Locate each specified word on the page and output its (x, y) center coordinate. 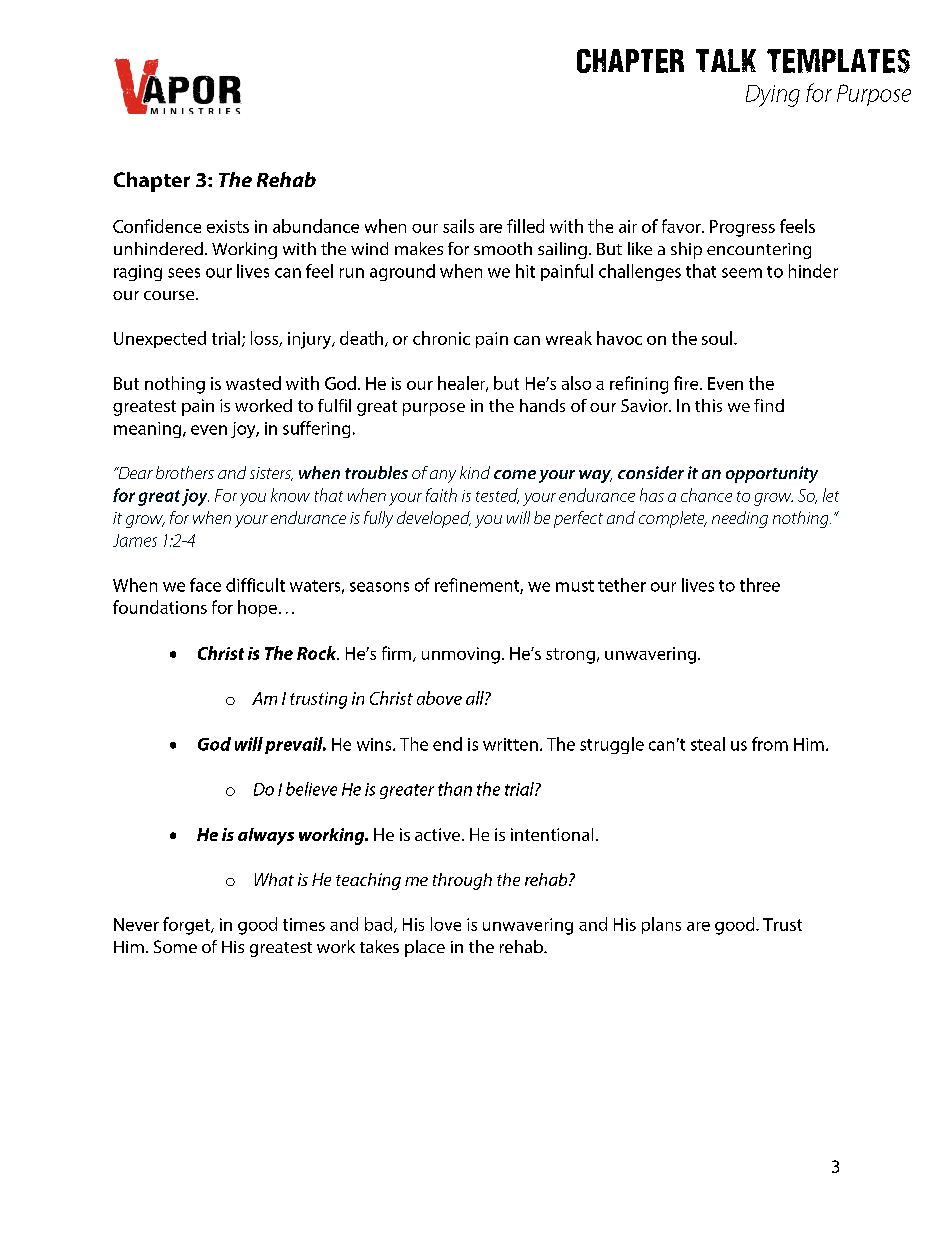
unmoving (461, 655)
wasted (253, 383)
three (760, 585)
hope (257, 608)
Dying (773, 96)
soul (718, 338)
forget (187, 926)
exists (228, 226)
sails (458, 226)
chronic (441, 338)
